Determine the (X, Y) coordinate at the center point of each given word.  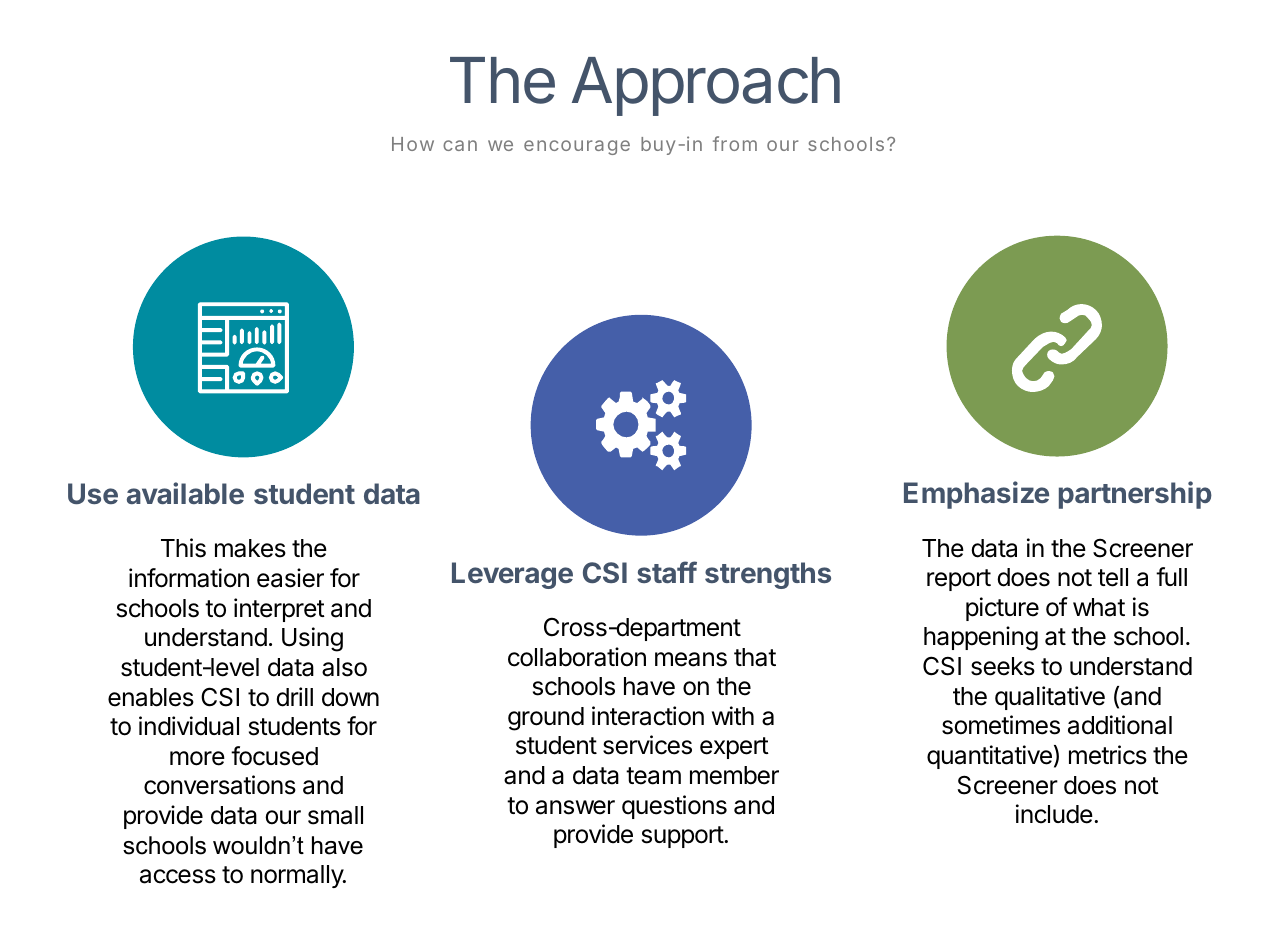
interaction (648, 716)
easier (290, 578)
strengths (768, 575)
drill (294, 697)
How (413, 144)
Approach (706, 86)
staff (667, 572)
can (460, 145)
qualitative (1050, 698)
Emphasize (976, 495)
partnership (1135, 495)
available (185, 493)
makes (250, 548)
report (959, 580)
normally (298, 876)
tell (1113, 577)
